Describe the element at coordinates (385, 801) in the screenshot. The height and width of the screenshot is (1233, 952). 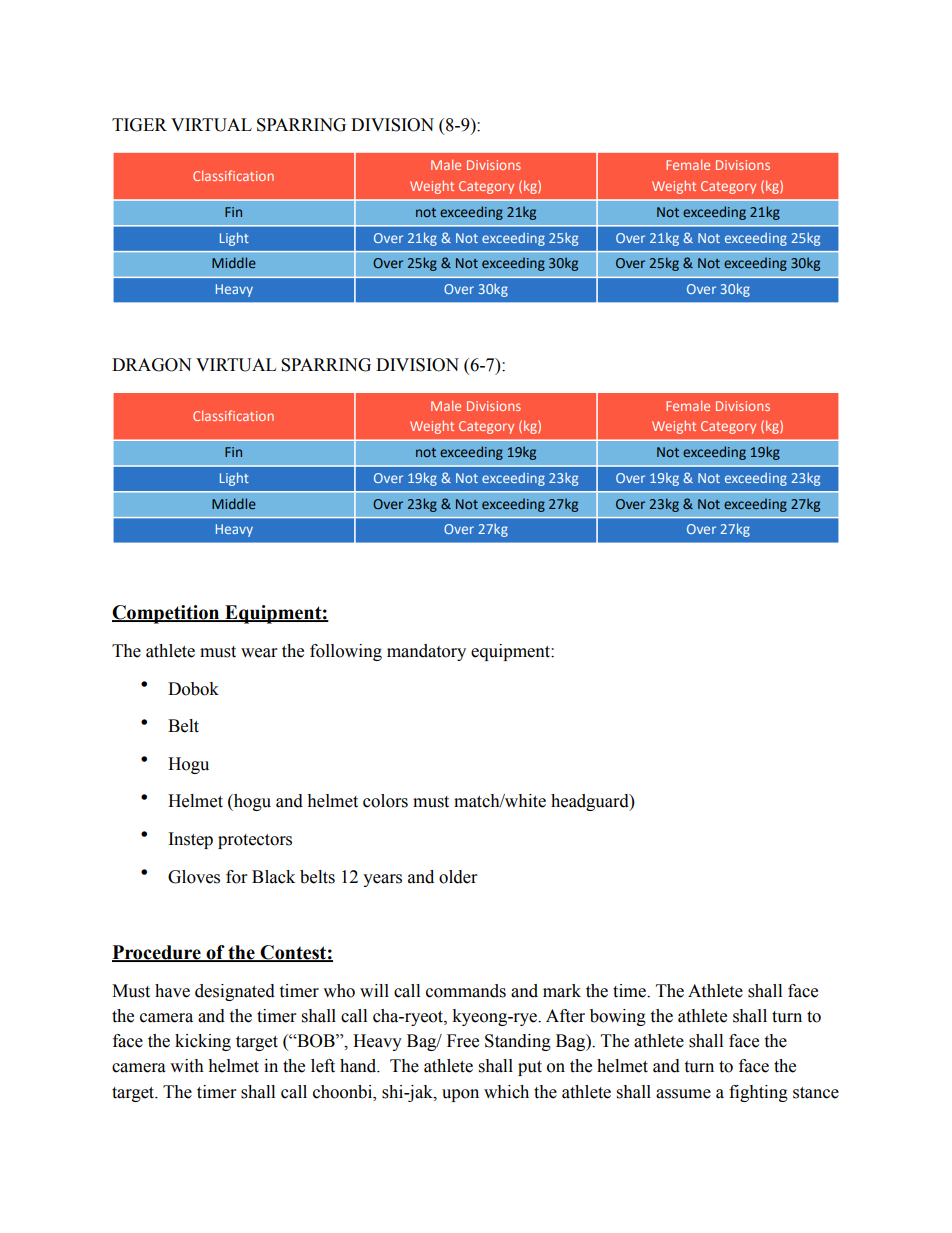
I see `colors` at that location.
